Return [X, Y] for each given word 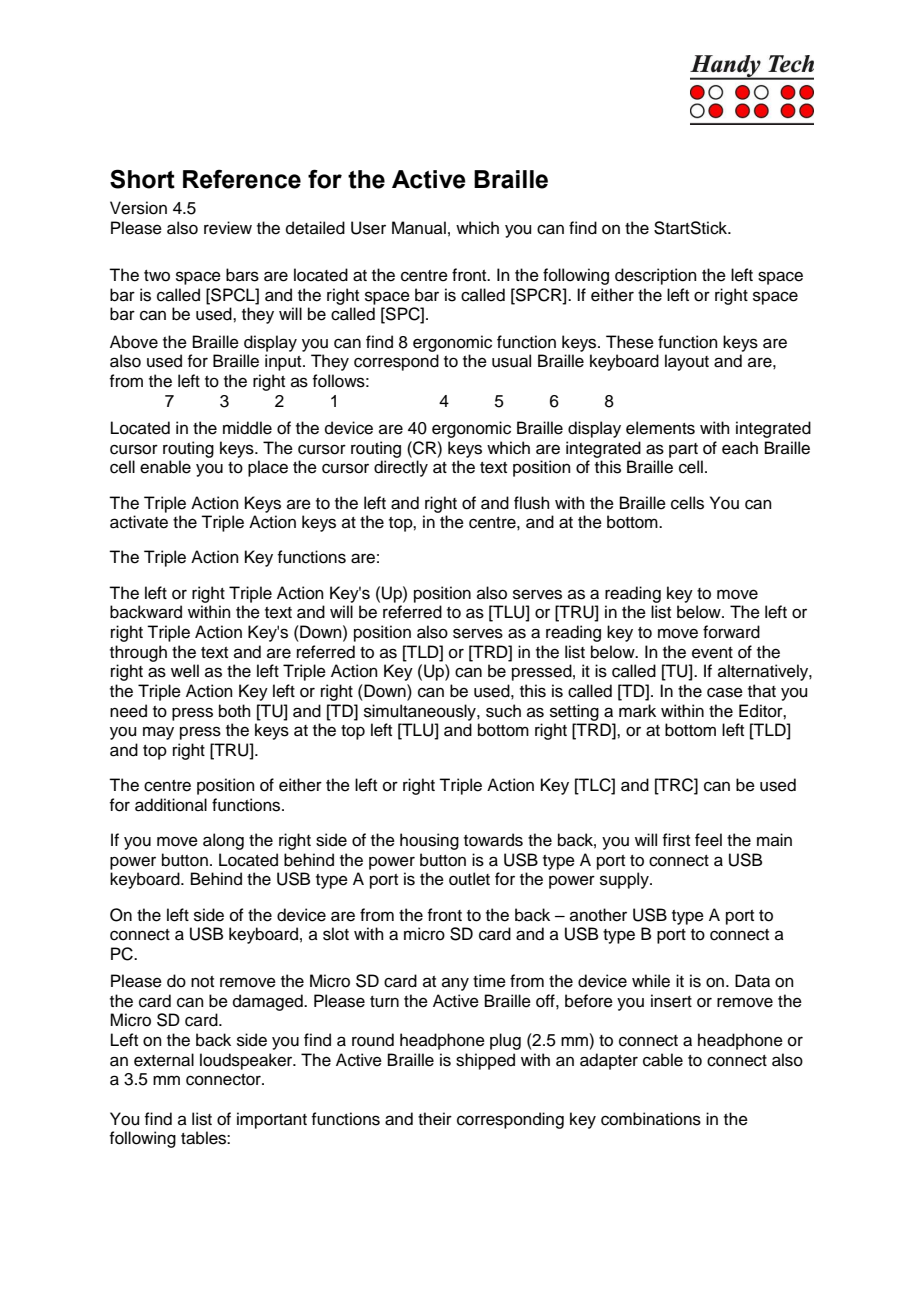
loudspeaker [247, 1061]
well [185, 671]
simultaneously [421, 712]
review [228, 228]
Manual [419, 228]
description [656, 276]
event [712, 653]
